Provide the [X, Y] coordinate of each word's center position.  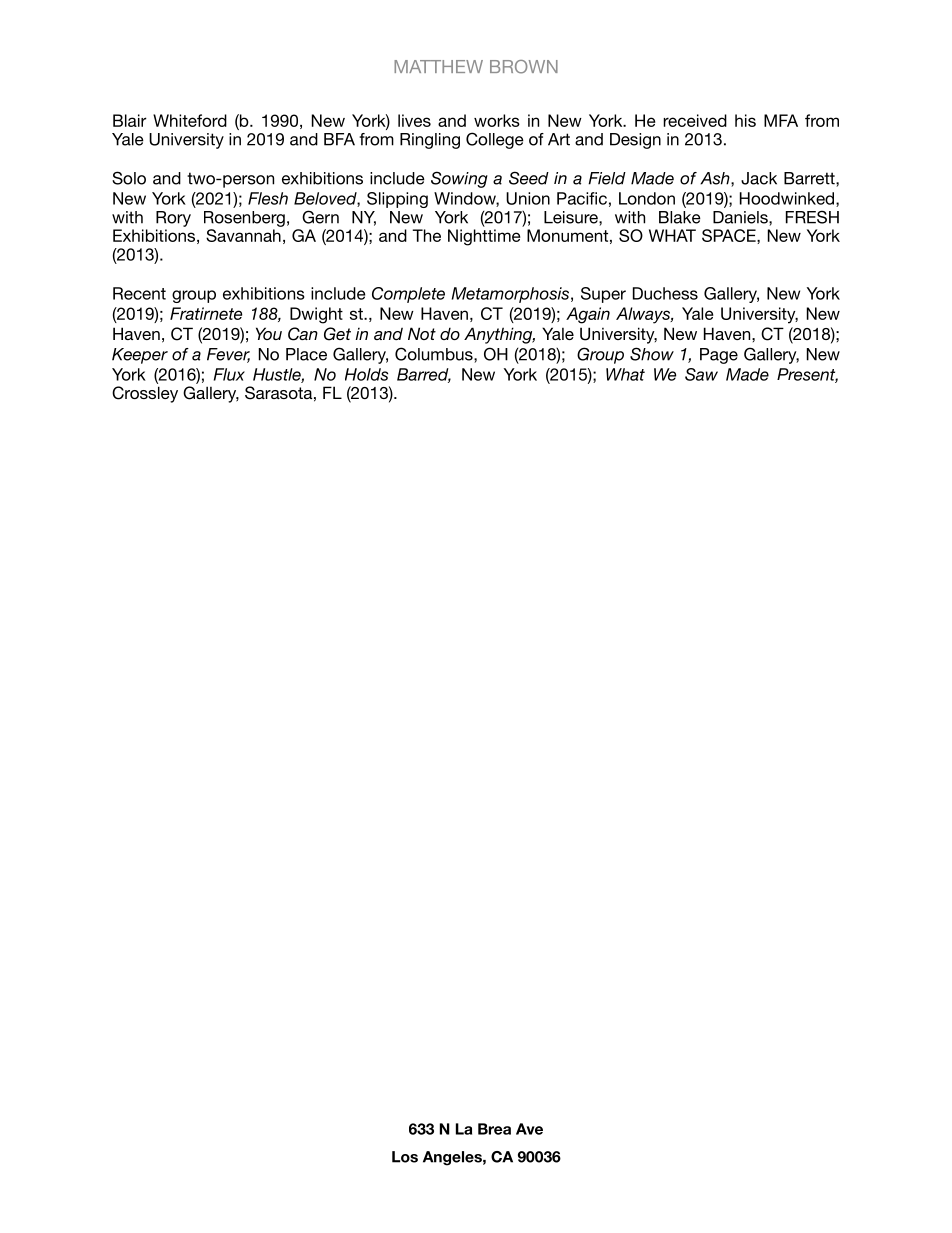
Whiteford [190, 120]
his [745, 120]
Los [405, 1157]
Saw [701, 374]
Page [719, 356]
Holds [366, 374]
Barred [424, 375]
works [497, 120]
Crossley [145, 394]
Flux [229, 374]
